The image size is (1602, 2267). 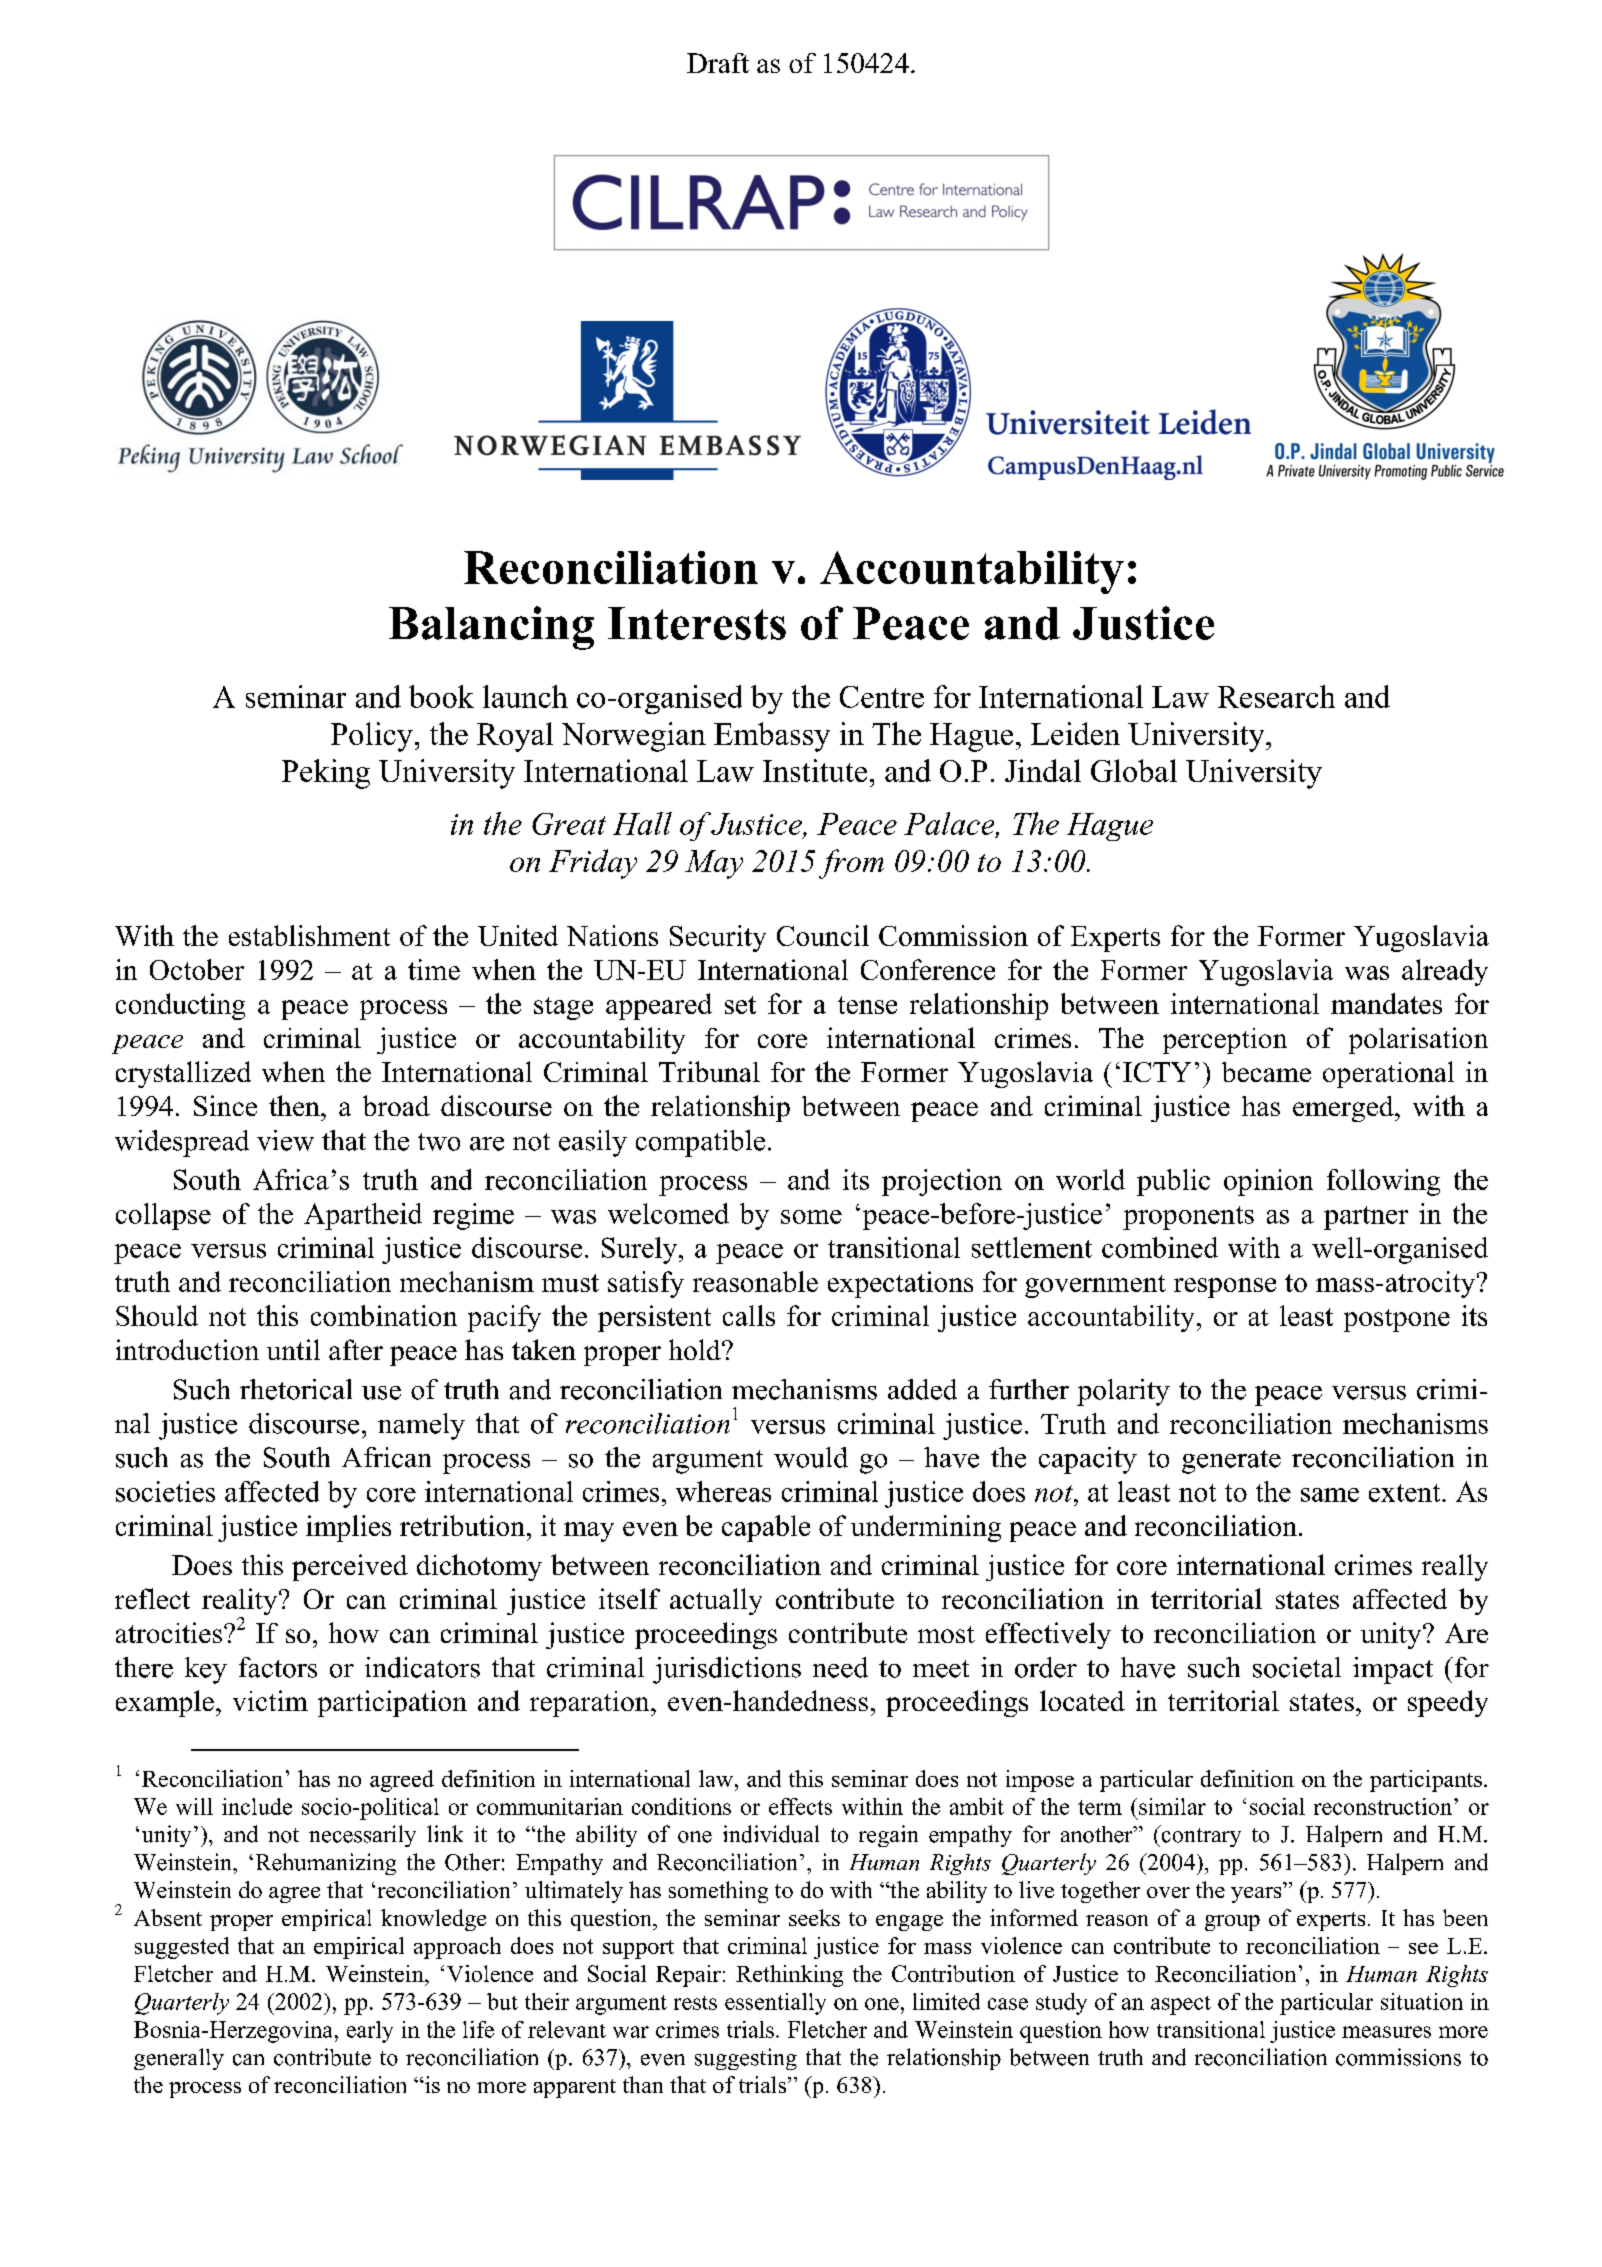 I want to click on Global, so click(x=1134, y=770).
